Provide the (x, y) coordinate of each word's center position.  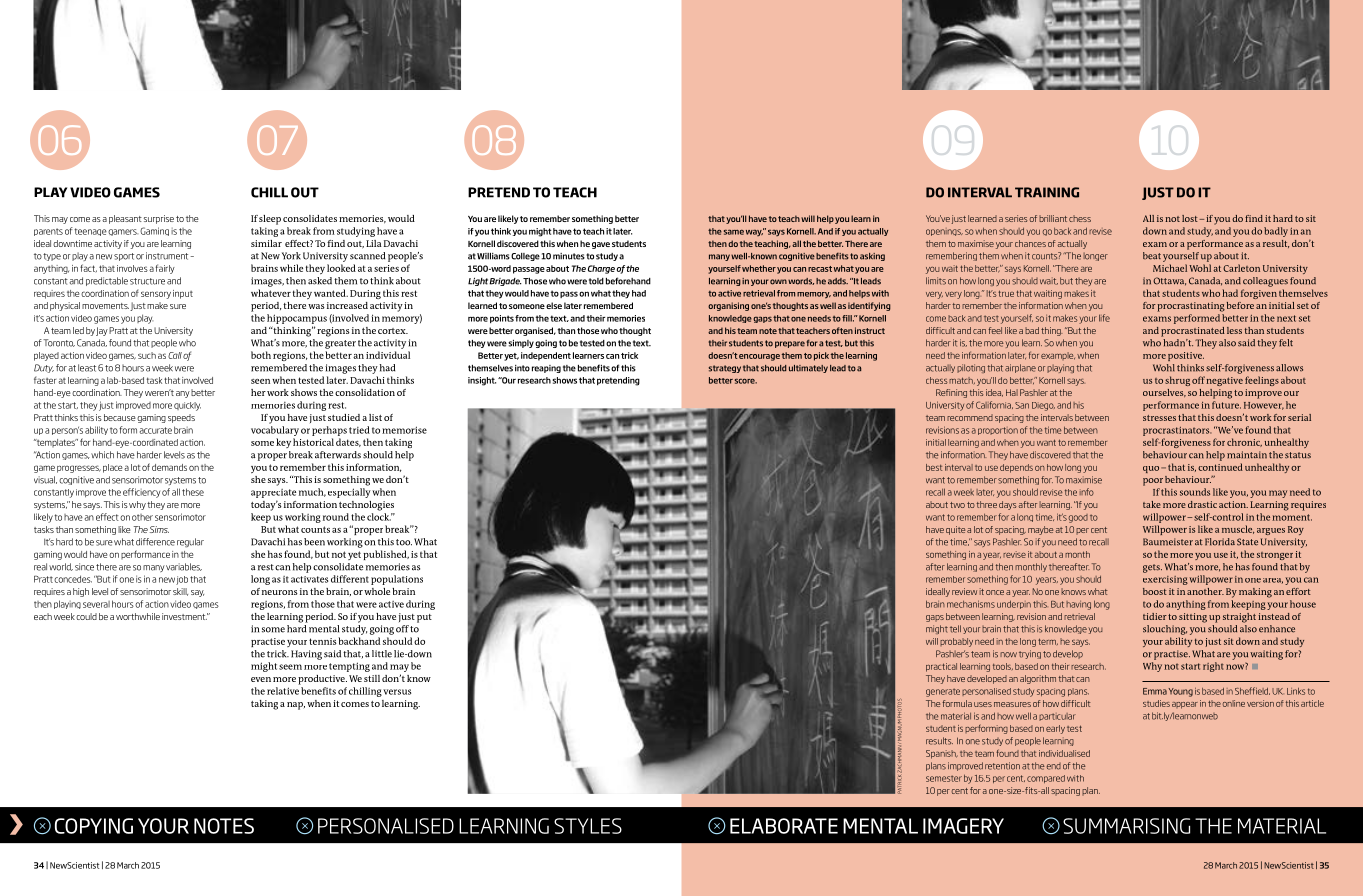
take (1152, 504)
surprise (159, 219)
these (193, 492)
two (957, 505)
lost (1191, 218)
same (734, 232)
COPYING (94, 826)
